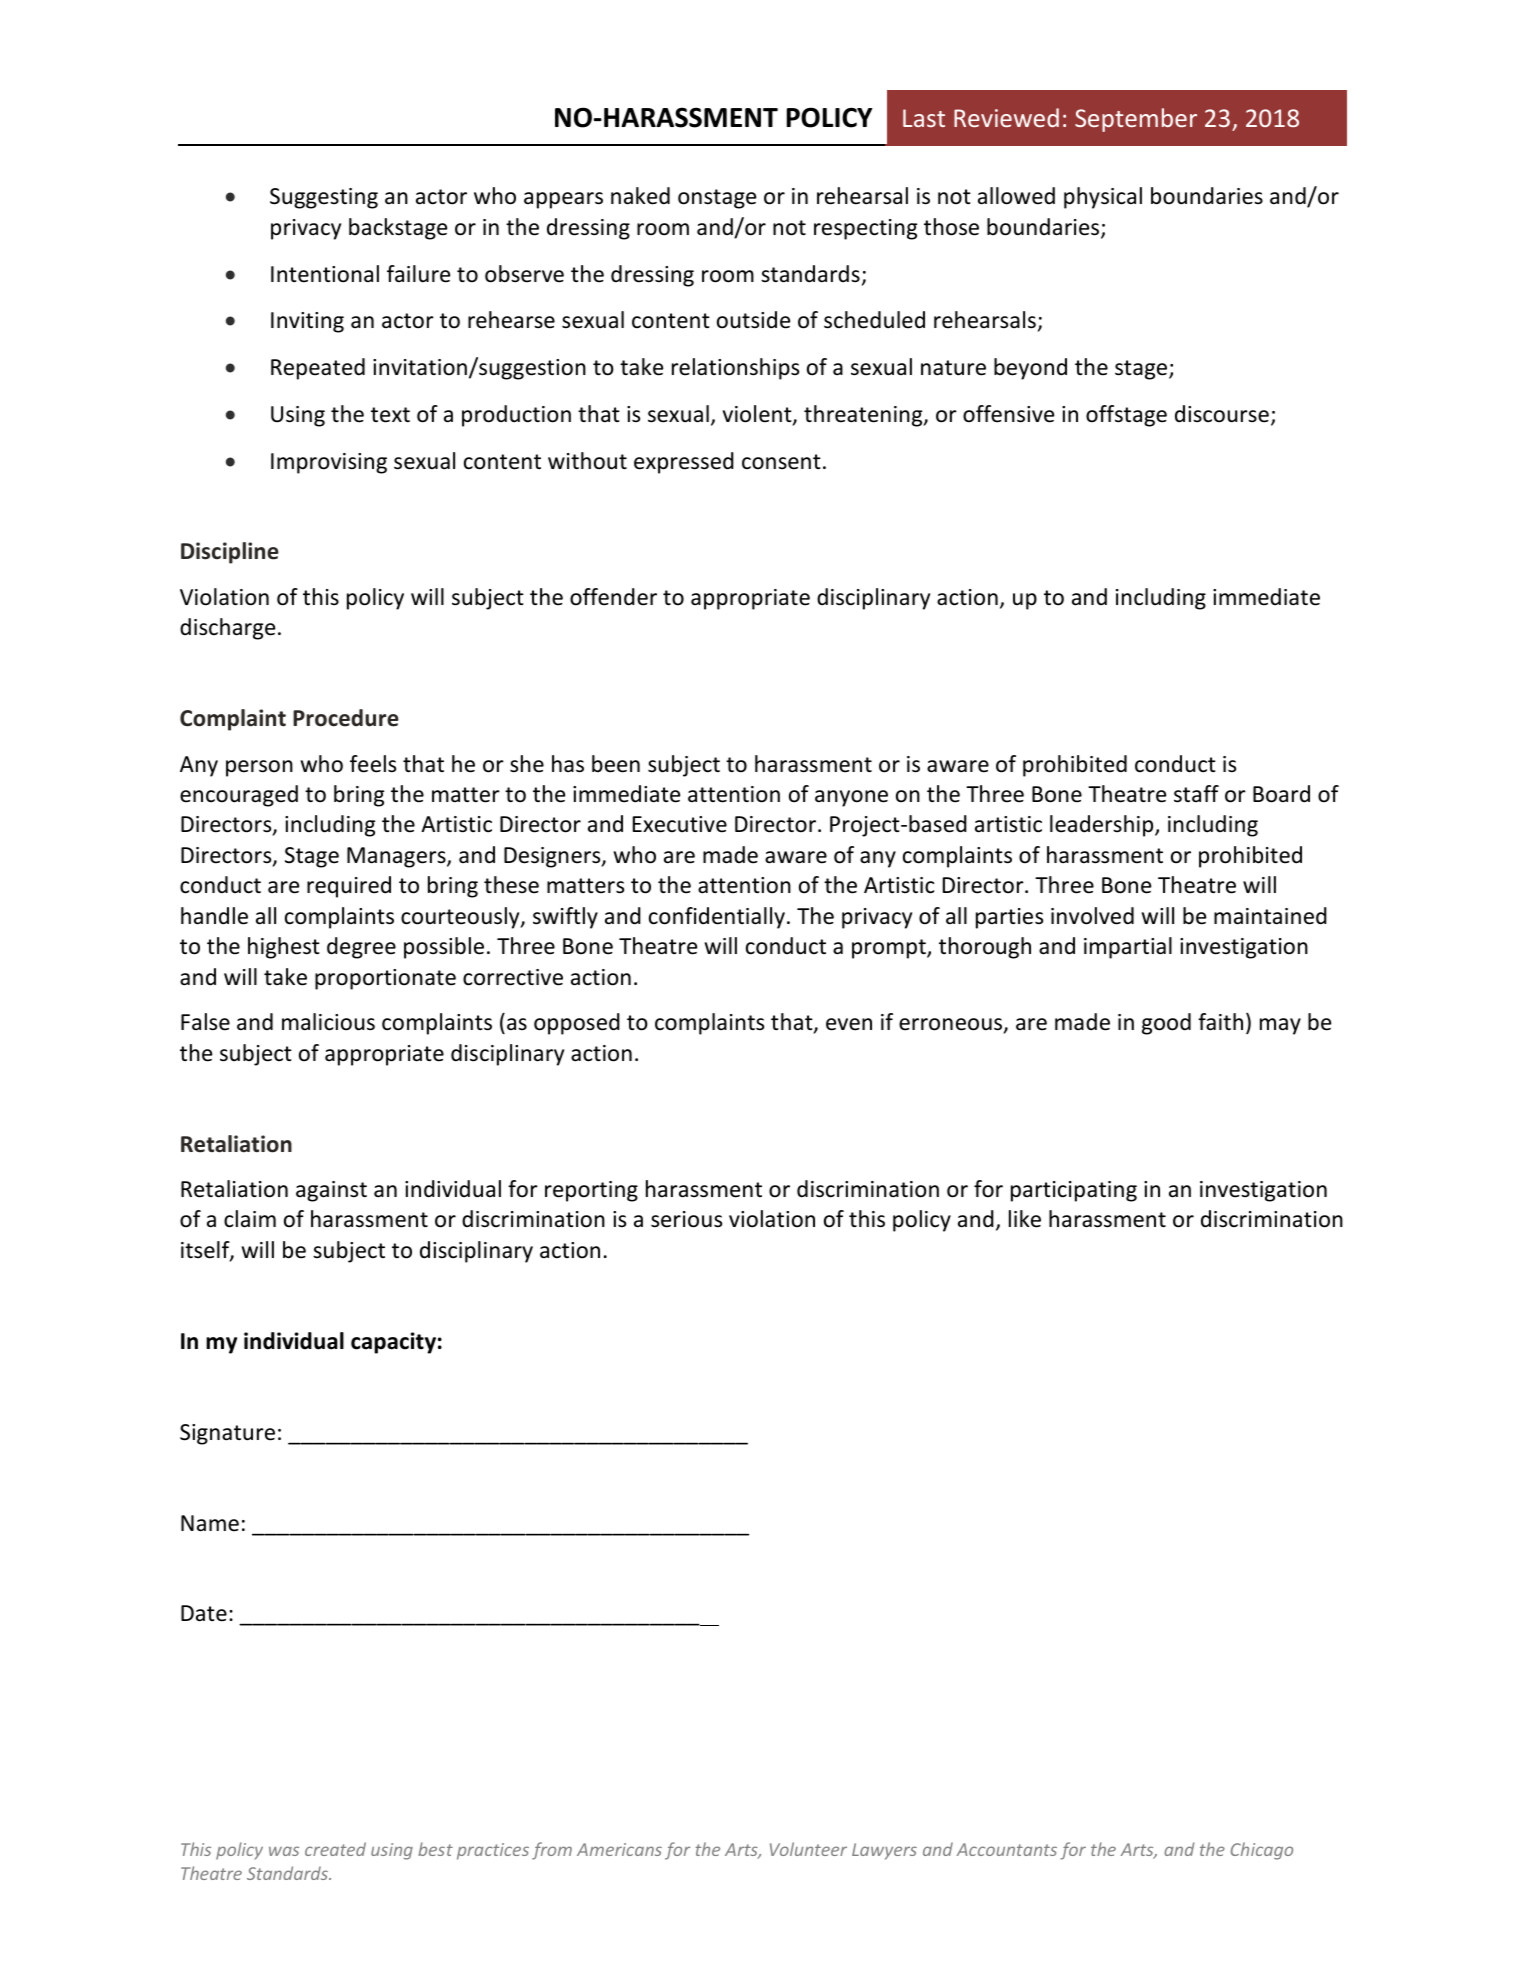 Image resolution: width=1527 pixels, height=1976 pixels. I want to click on confidentially, so click(717, 918).
